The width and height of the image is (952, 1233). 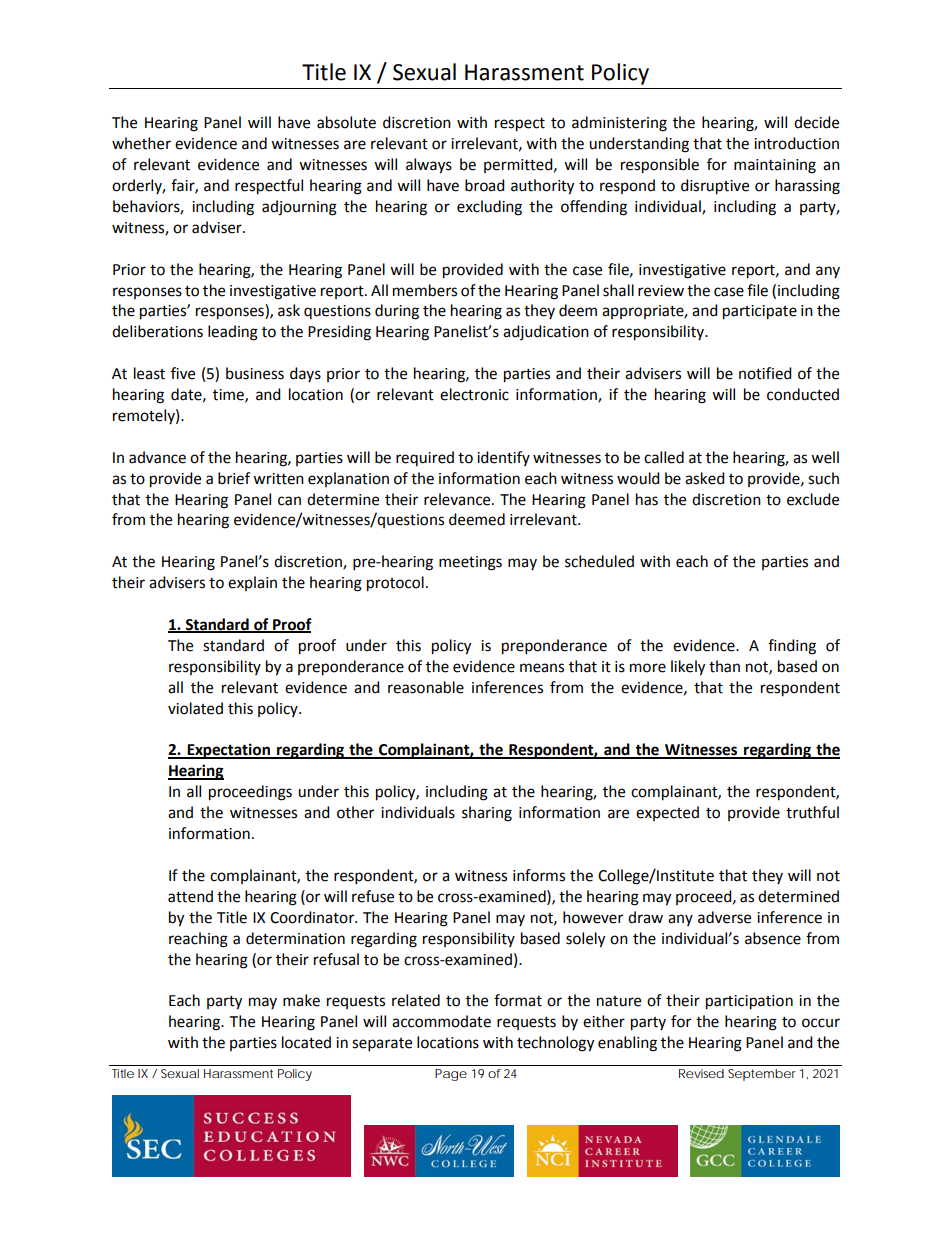 What do you see at coordinates (234, 478) in the image?
I see `brief` at bounding box center [234, 478].
